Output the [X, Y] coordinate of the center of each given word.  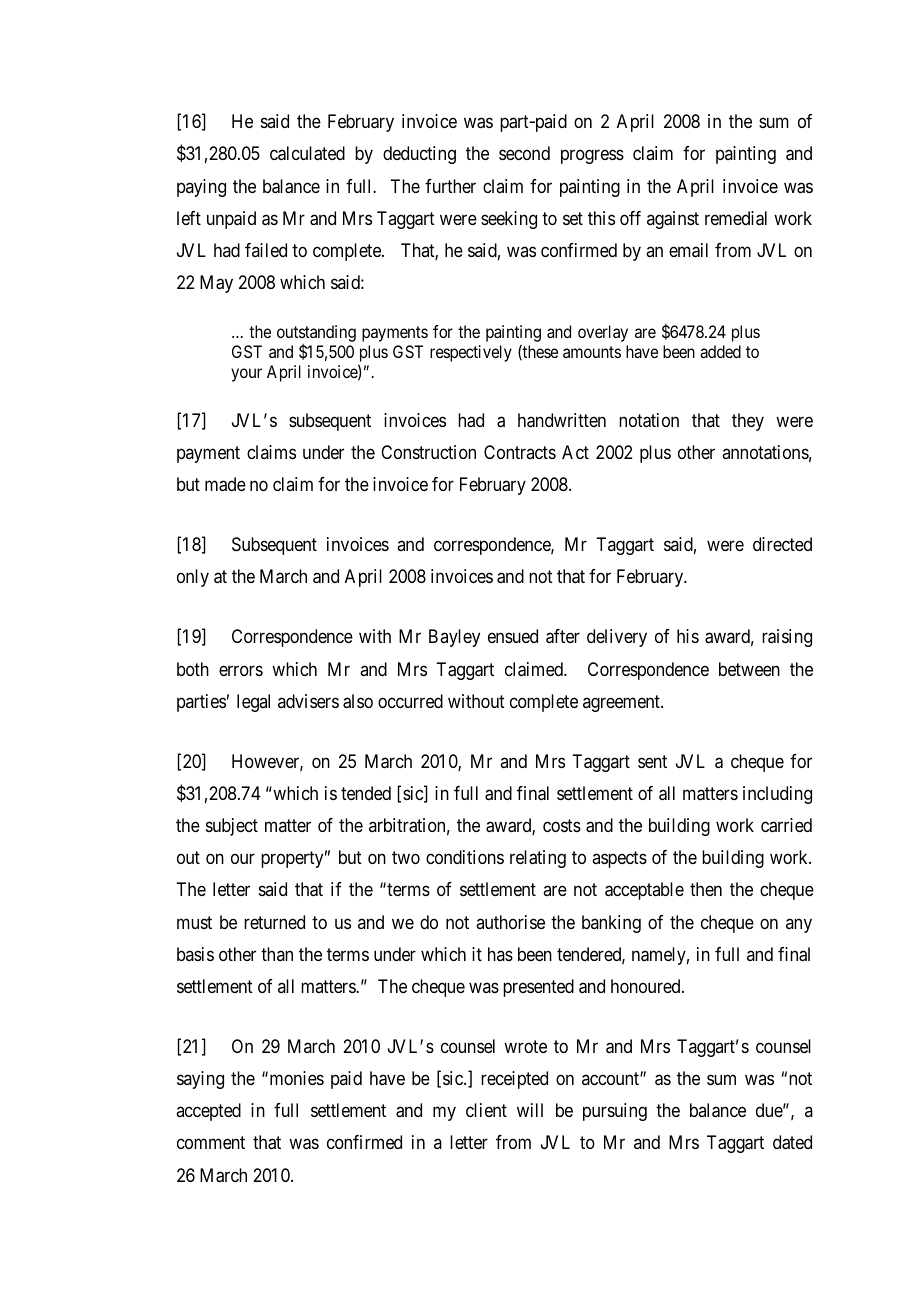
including [777, 795]
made [225, 484]
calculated [307, 153]
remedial [736, 218]
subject [232, 827]
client [486, 1110]
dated [792, 1142]
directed [782, 544]
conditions [465, 857]
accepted [208, 1112]
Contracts [520, 452]
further [450, 186]
